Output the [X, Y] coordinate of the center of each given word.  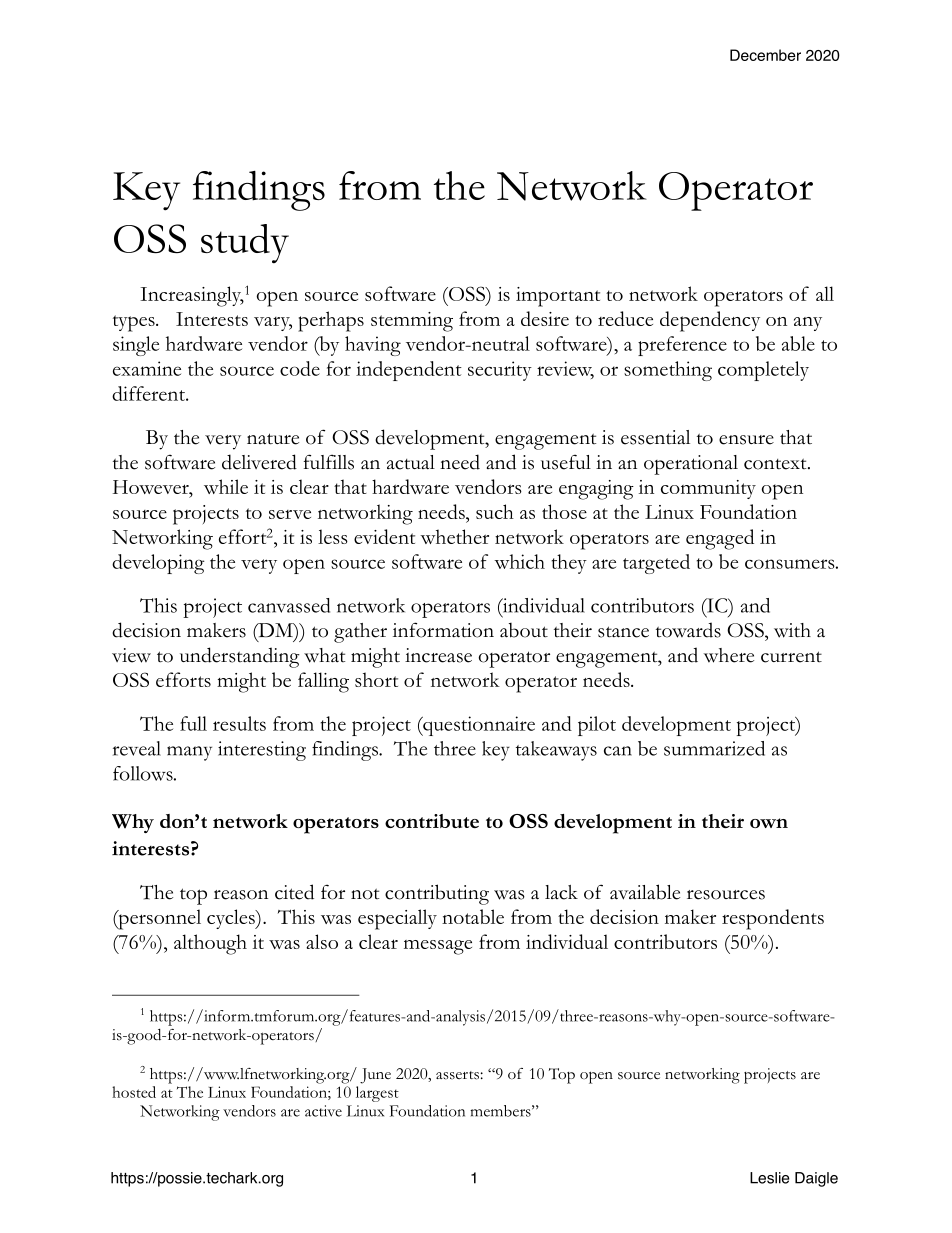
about [524, 630]
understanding [239, 657]
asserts [457, 1075]
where [729, 655]
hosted [134, 1092]
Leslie [769, 1178]
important [558, 297]
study [245, 244]
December [765, 55]
